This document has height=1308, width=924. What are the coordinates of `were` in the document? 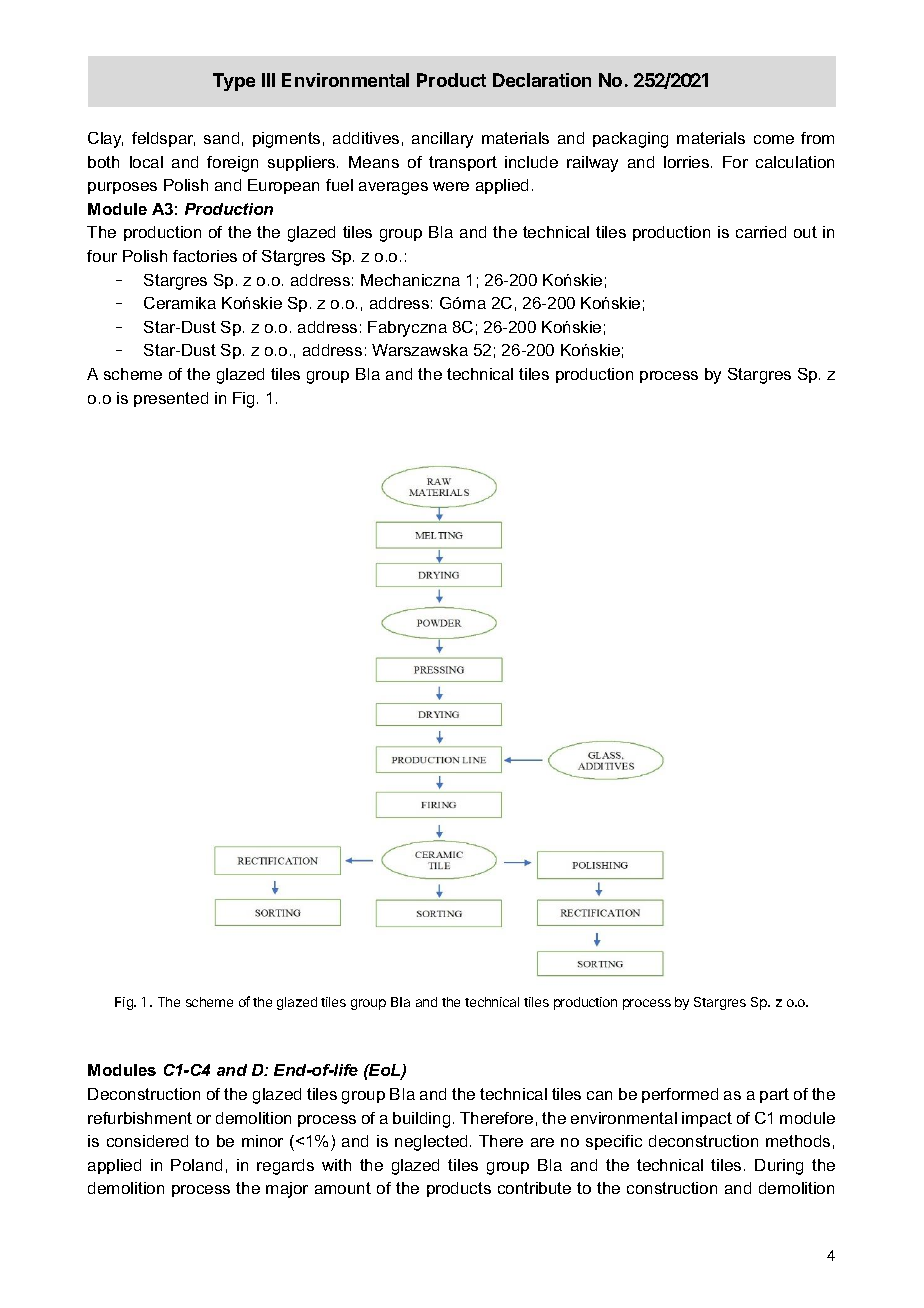 It's located at (451, 186).
